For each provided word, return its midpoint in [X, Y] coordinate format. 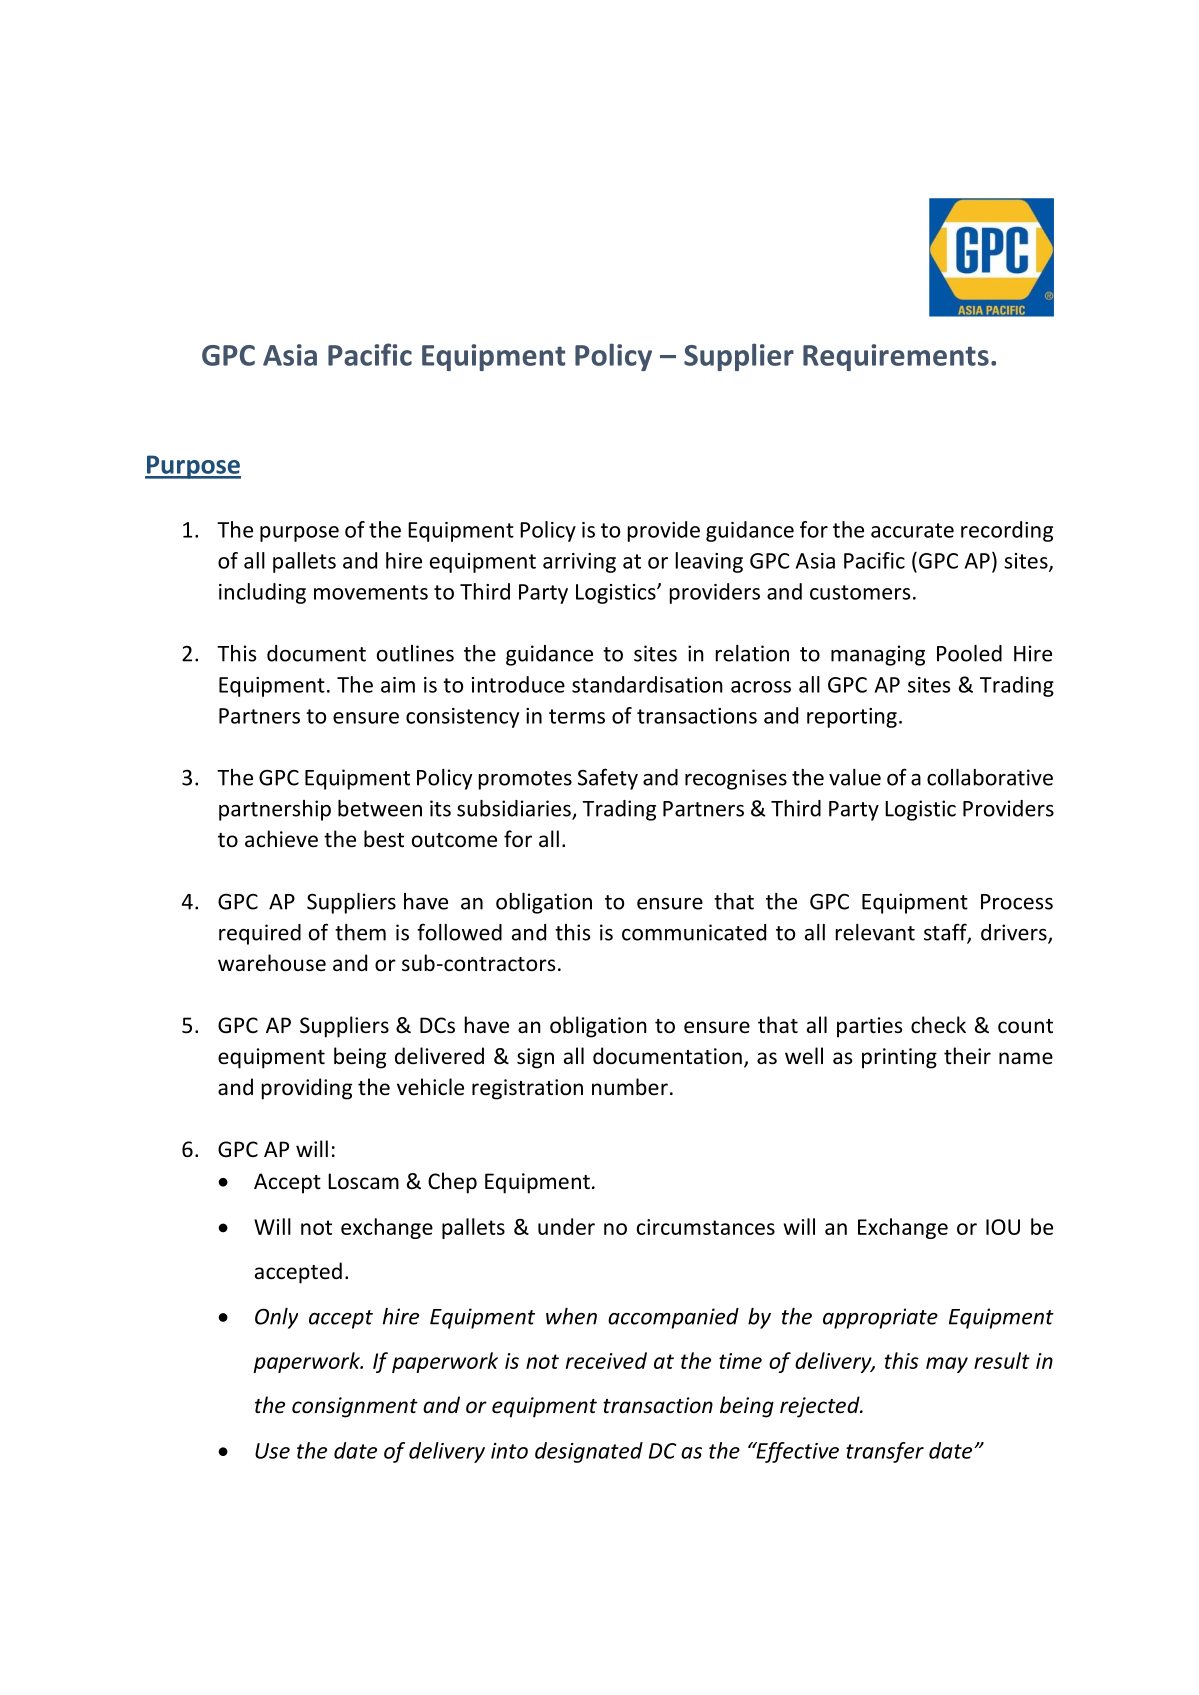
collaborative [990, 777]
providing [307, 1089]
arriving [579, 563]
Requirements [896, 357]
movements [371, 592]
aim [398, 685]
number [630, 1087]
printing [899, 1058]
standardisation [647, 684]
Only [276, 1318]
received [606, 1360]
